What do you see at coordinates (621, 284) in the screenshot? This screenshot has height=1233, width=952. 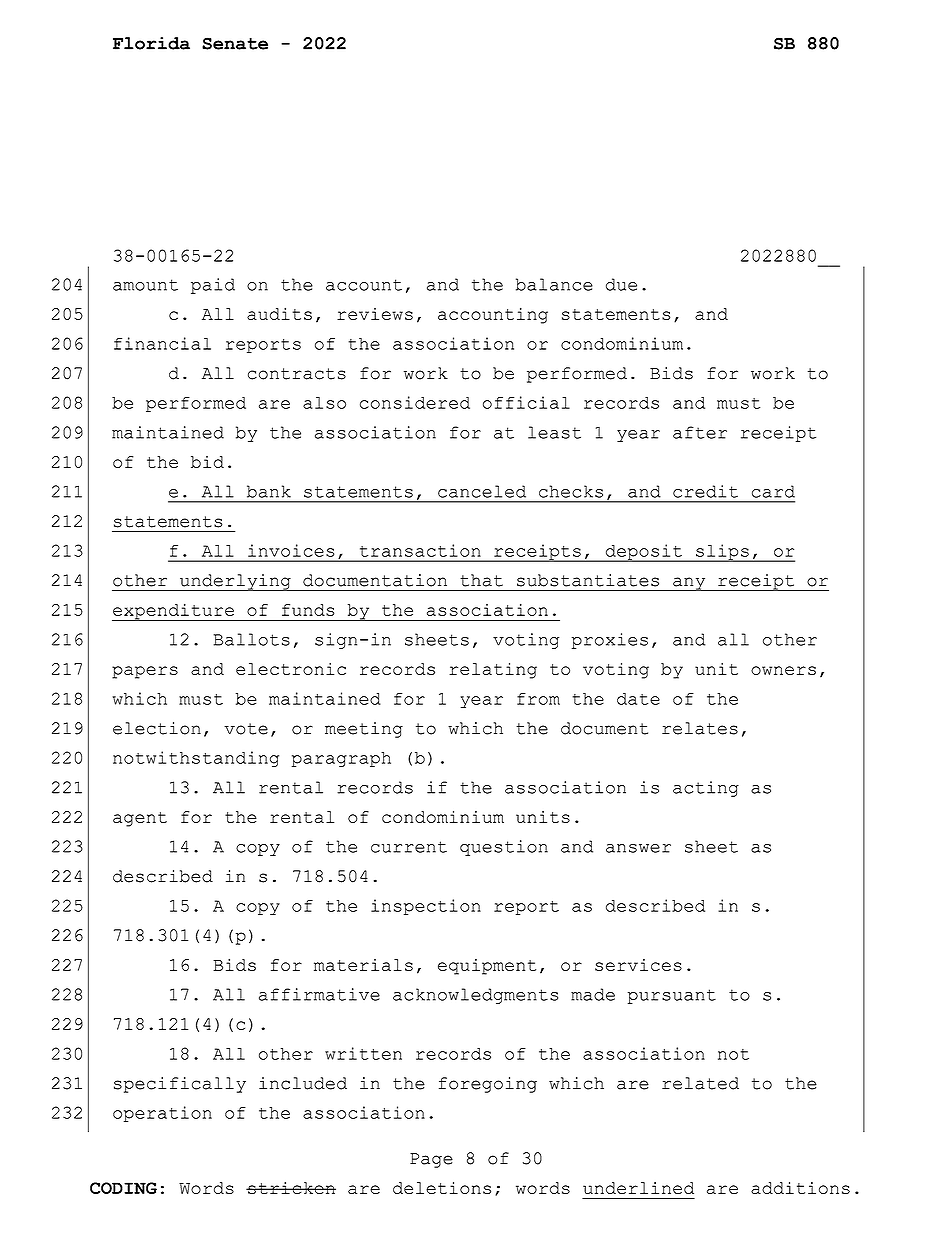 I see `due` at bounding box center [621, 284].
